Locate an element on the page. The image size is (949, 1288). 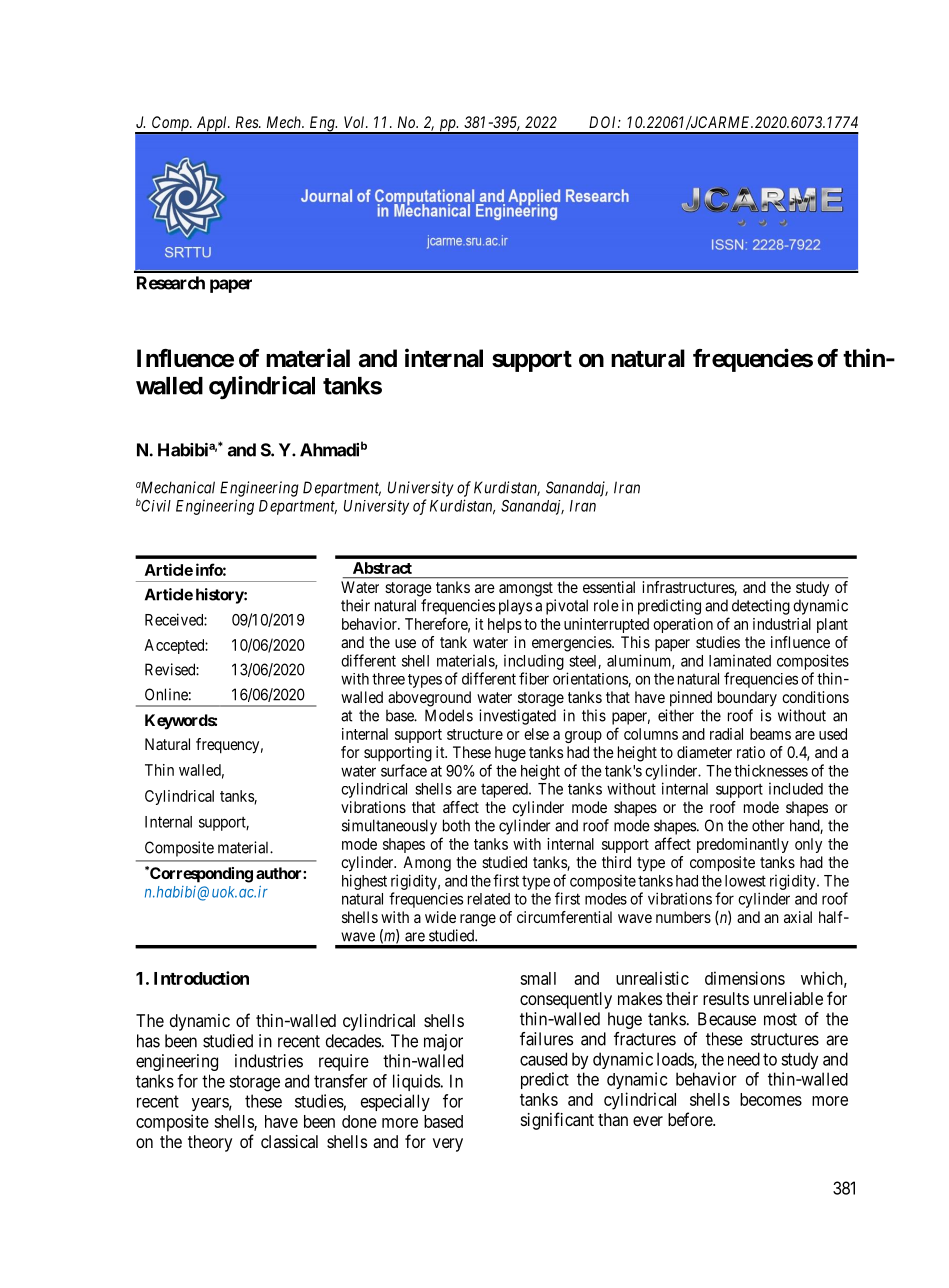
both is located at coordinates (456, 825).
